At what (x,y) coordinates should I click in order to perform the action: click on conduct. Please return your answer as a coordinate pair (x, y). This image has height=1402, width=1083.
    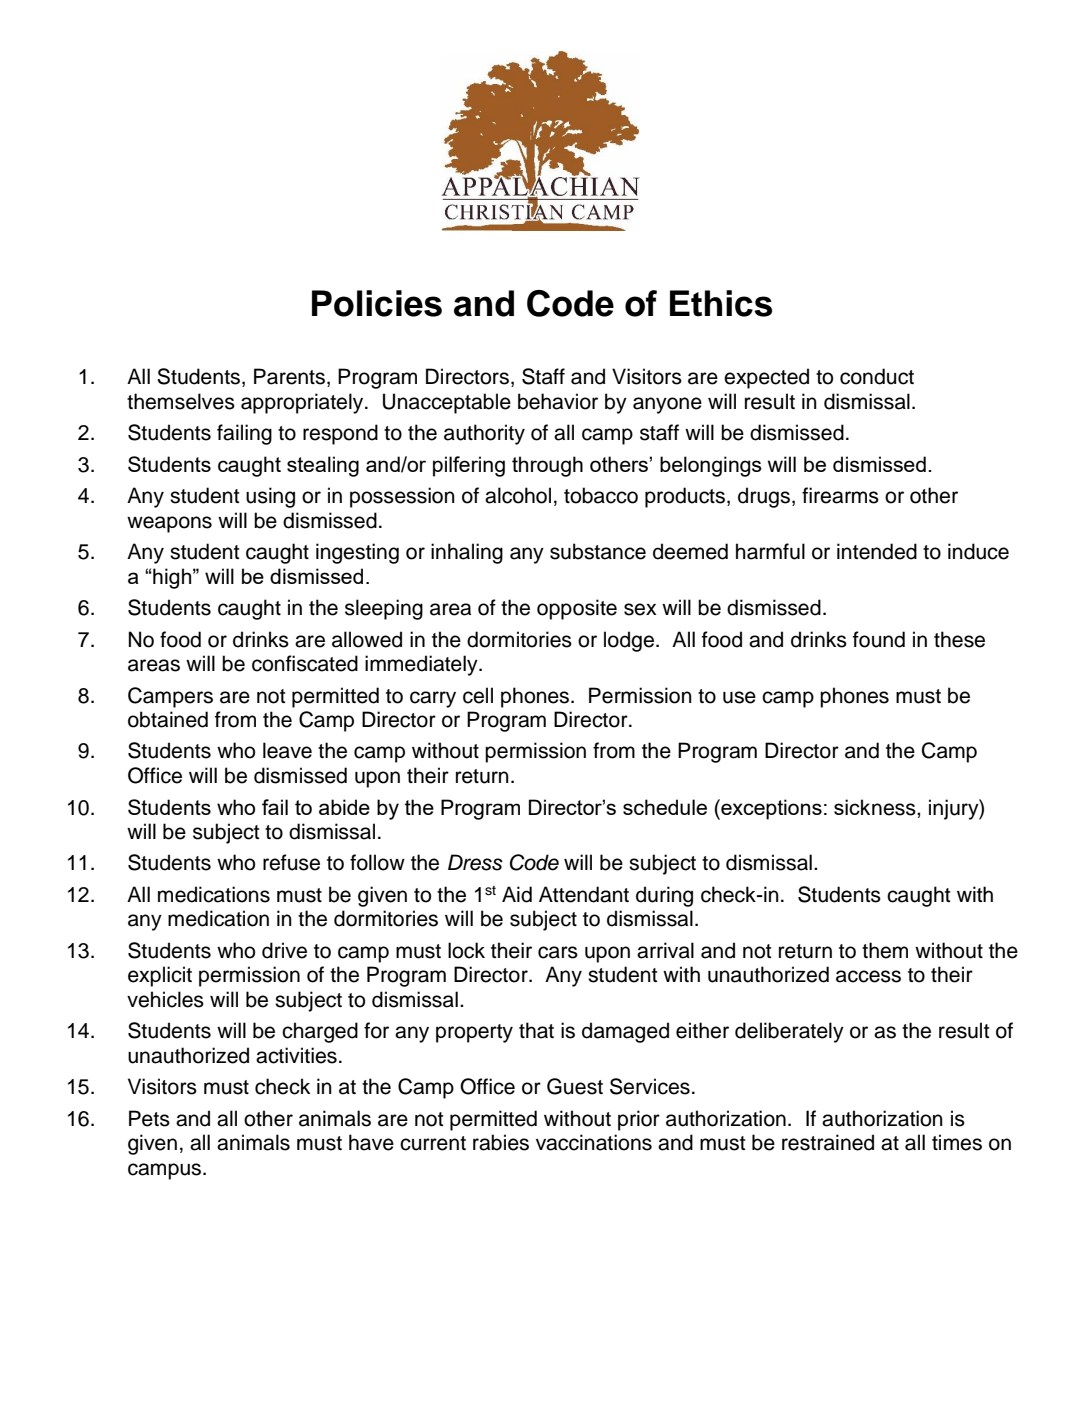
    Looking at the image, I should click on (877, 376).
